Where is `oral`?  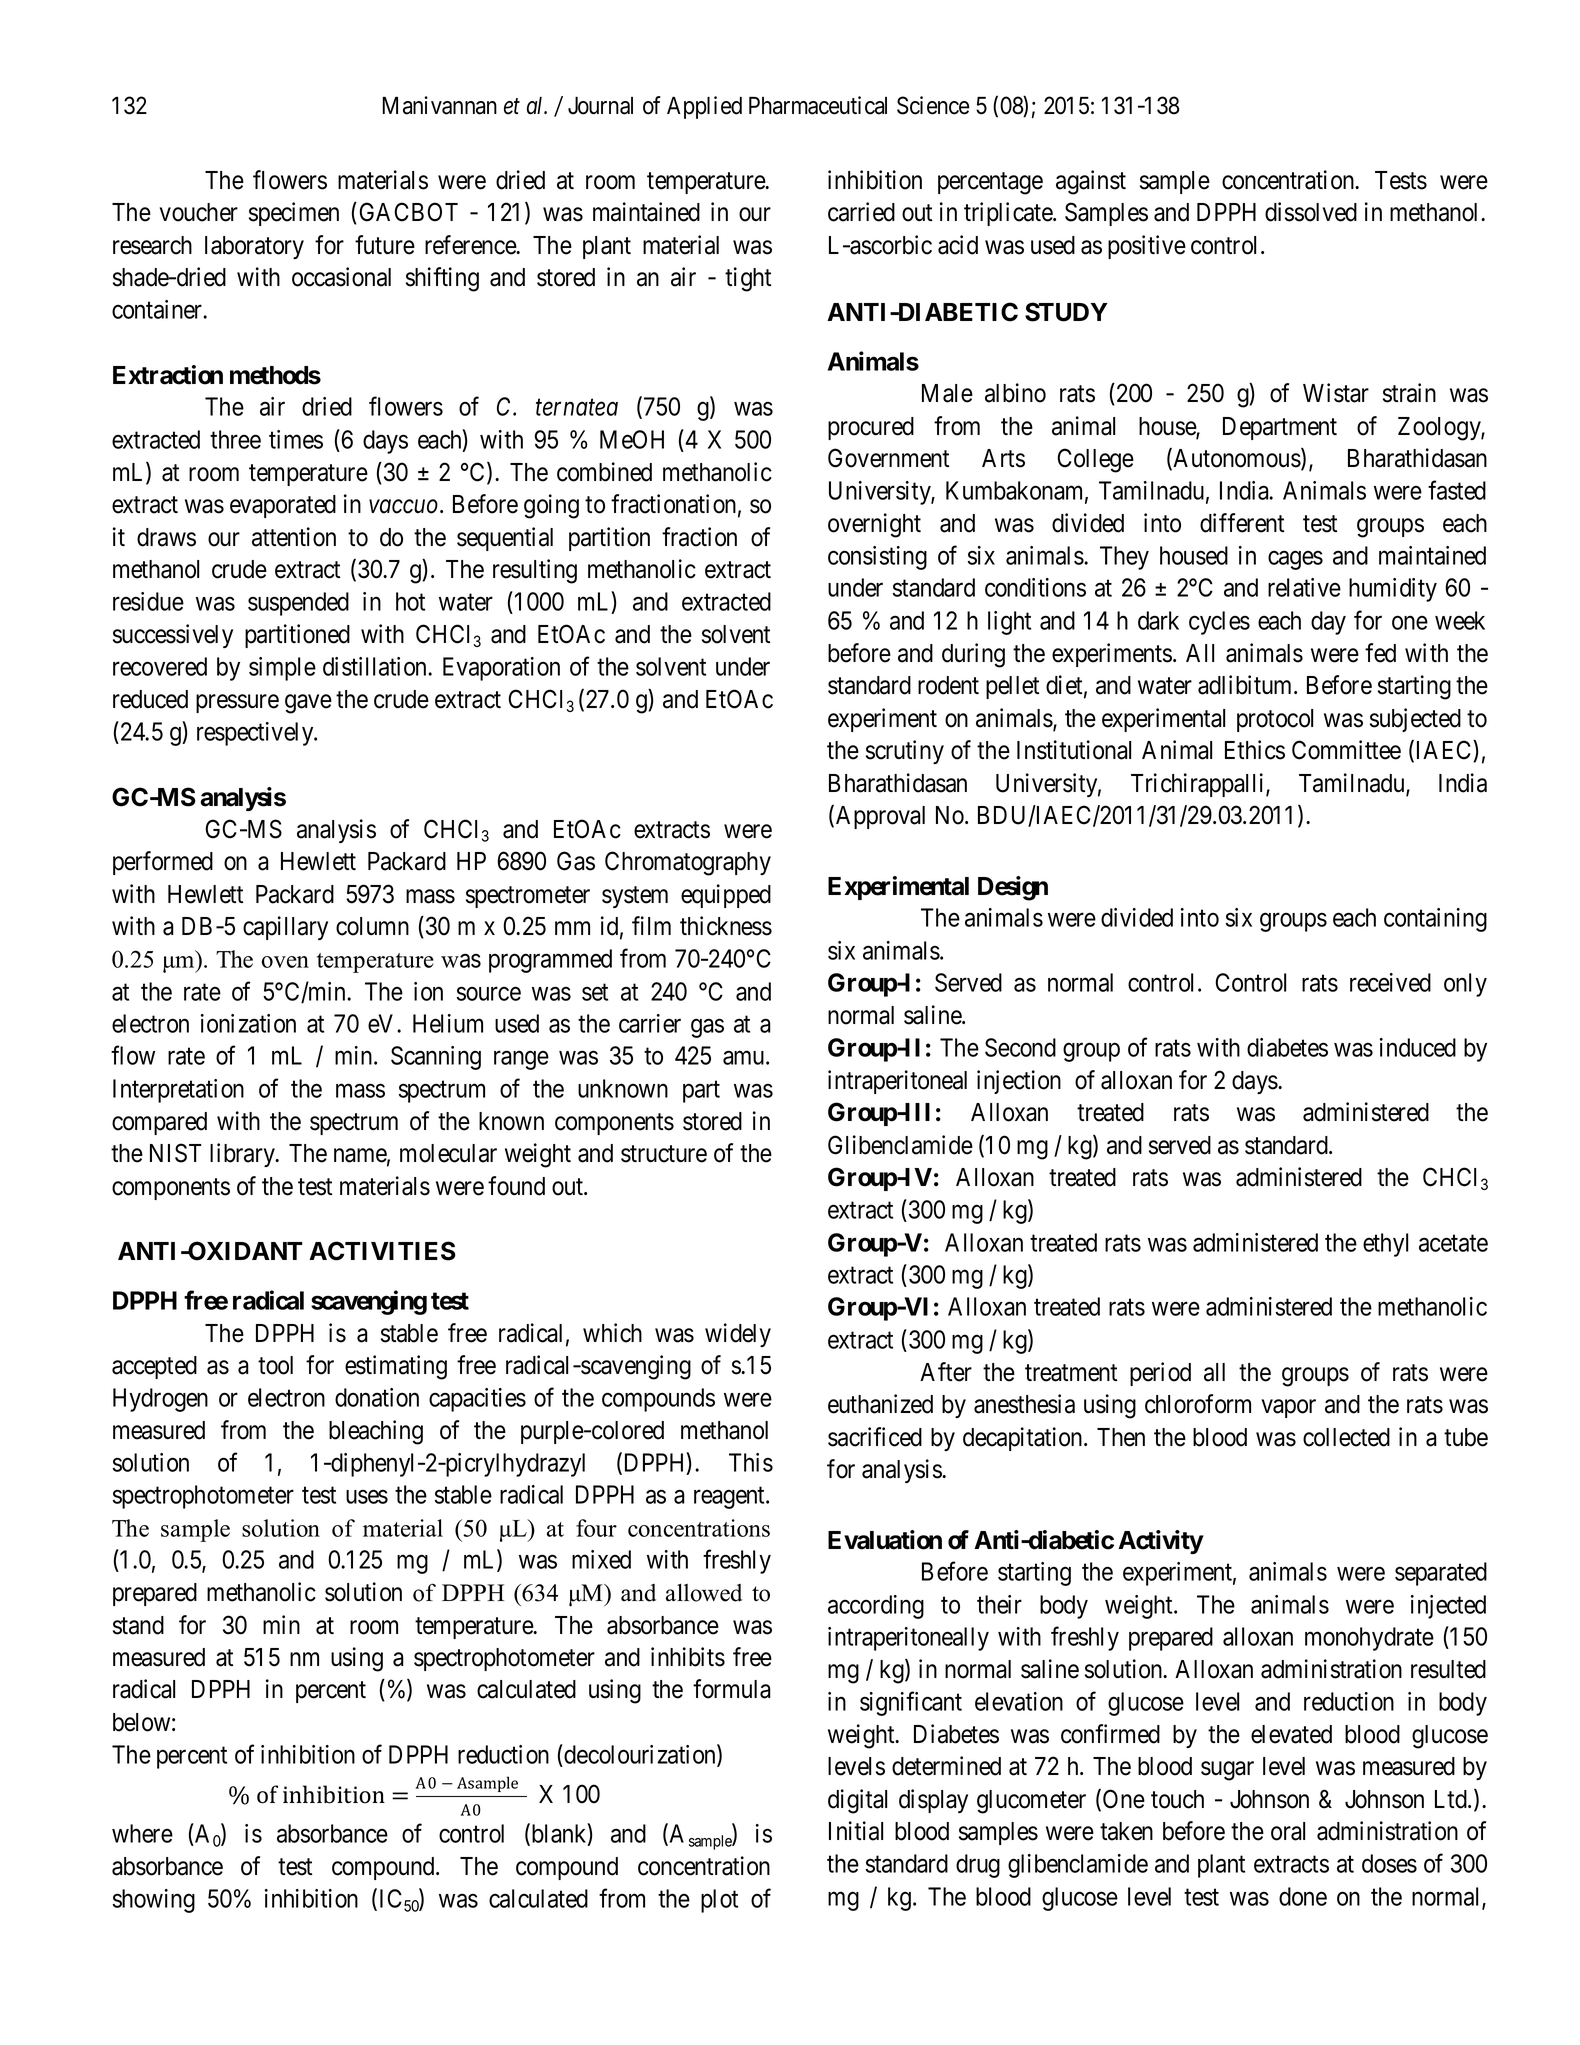 oral is located at coordinates (1288, 1831).
